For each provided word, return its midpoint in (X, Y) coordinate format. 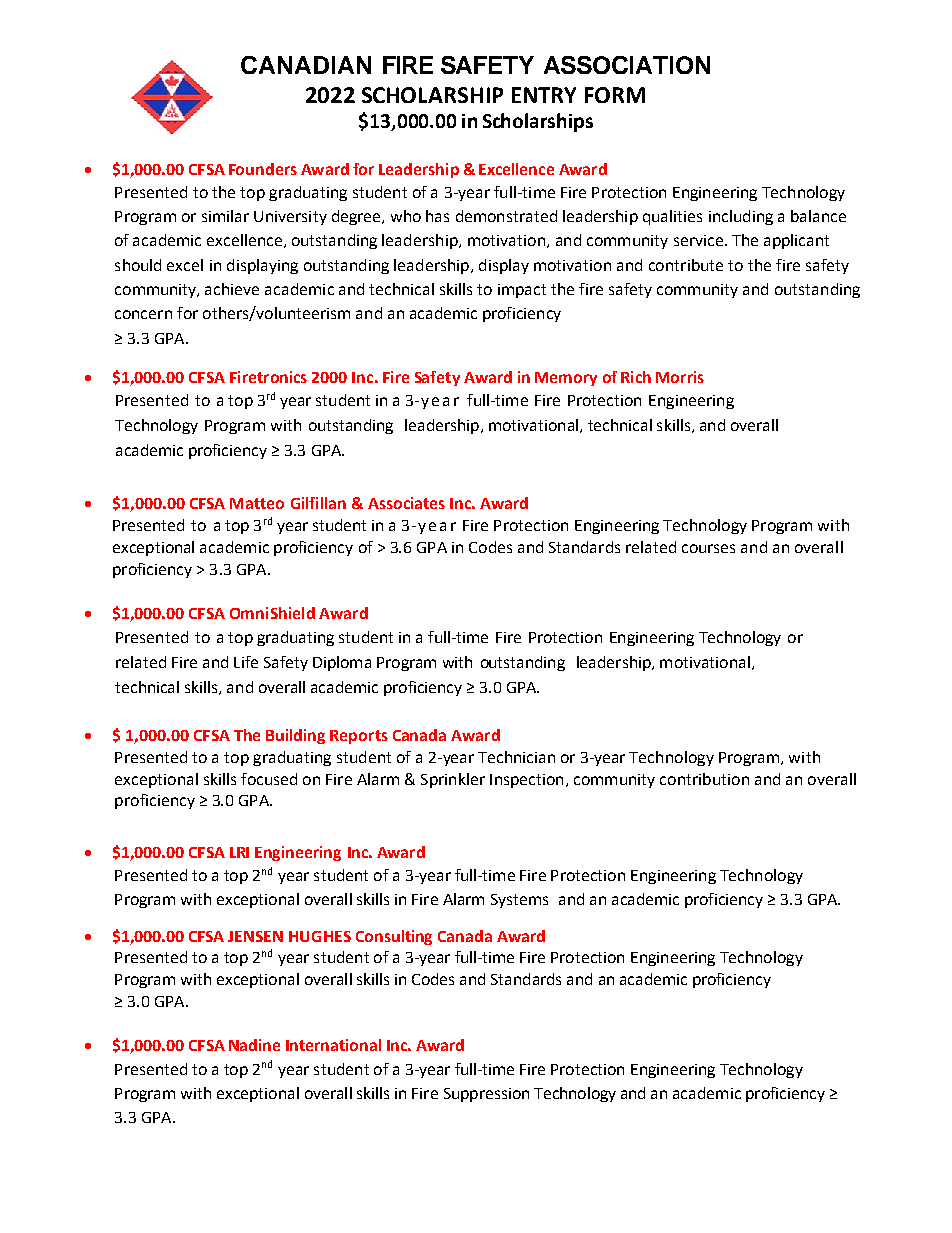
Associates (406, 503)
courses (708, 548)
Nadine (254, 1045)
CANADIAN (306, 65)
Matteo (257, 503)
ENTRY (544, 95)
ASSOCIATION (627, 65)
